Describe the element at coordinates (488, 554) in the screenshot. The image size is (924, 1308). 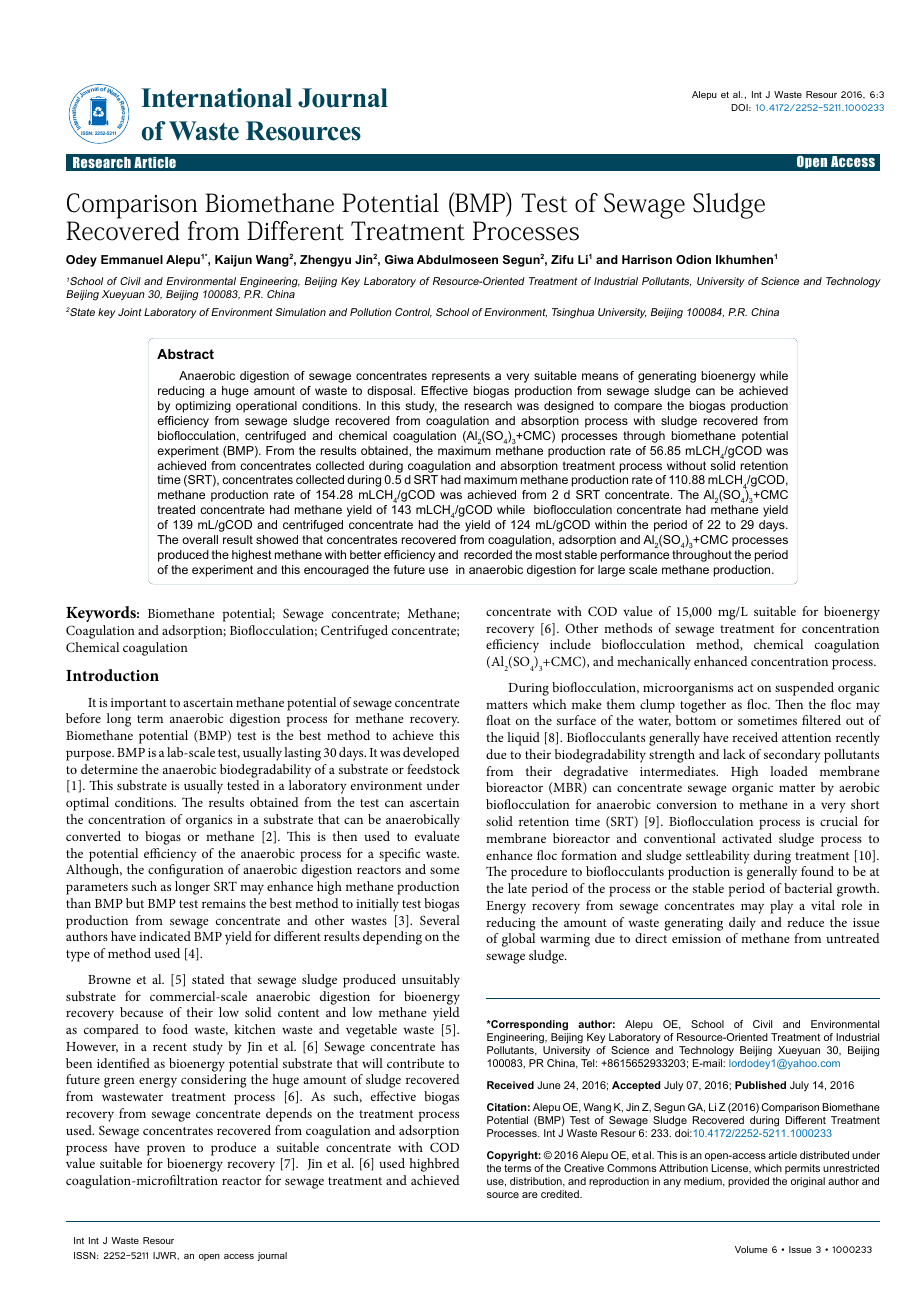
I see `recorded` at that location.
